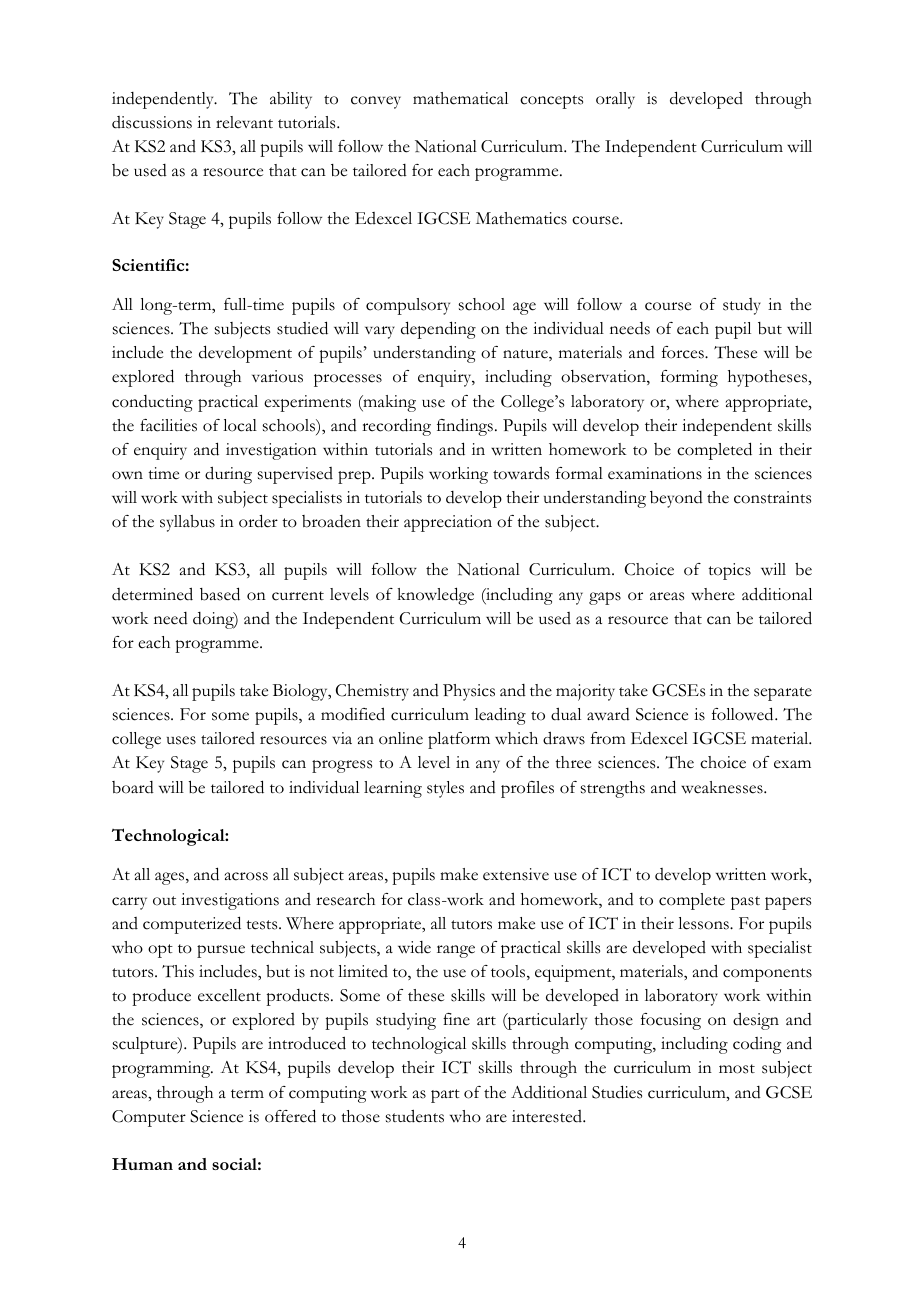  What do you see at coordinates (460, 98) in the screenshot?
I see `mathematical` at bounding box center [460, 98].
